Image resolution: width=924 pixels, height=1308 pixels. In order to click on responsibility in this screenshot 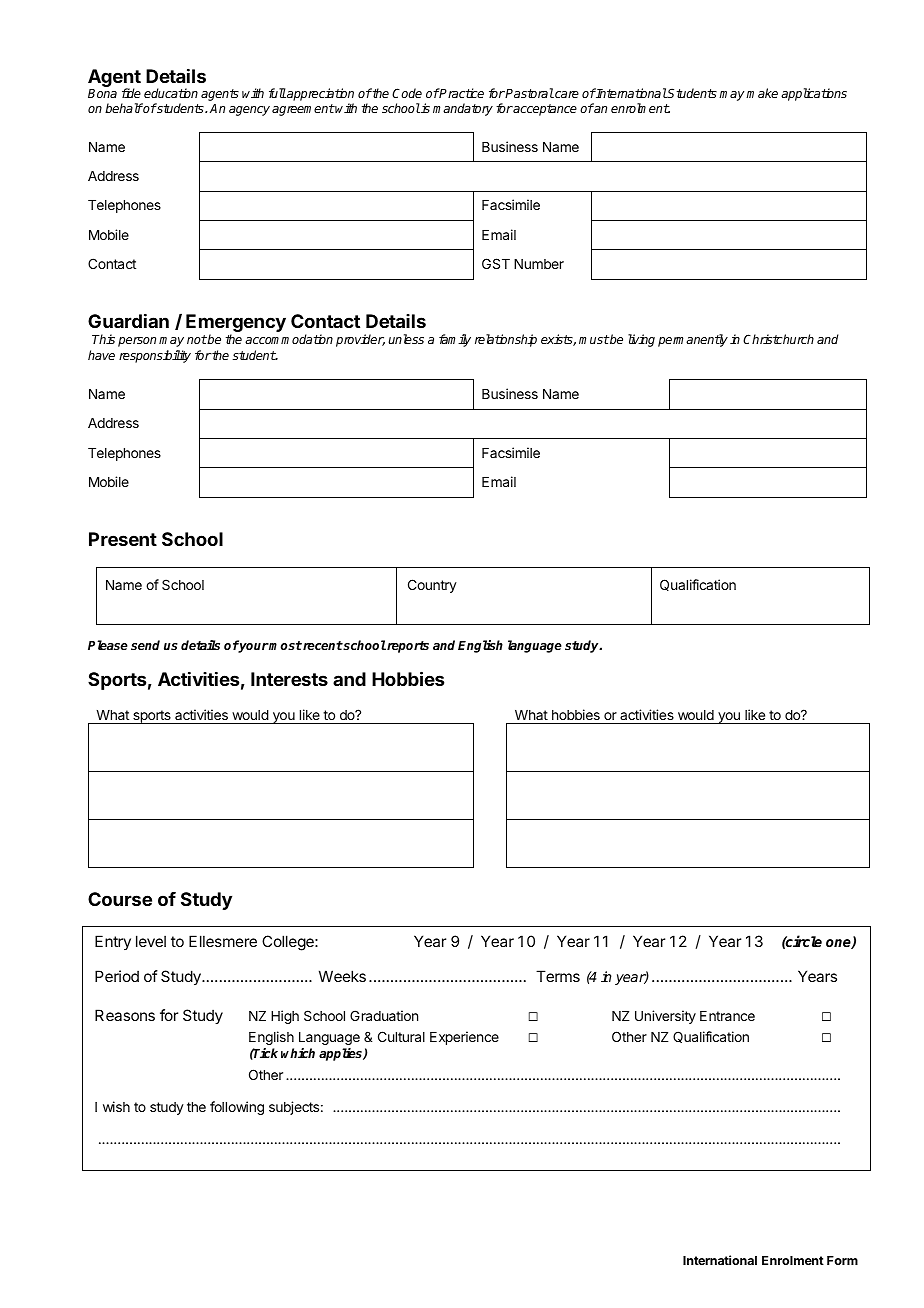, I will do `click(155, 356)`.
